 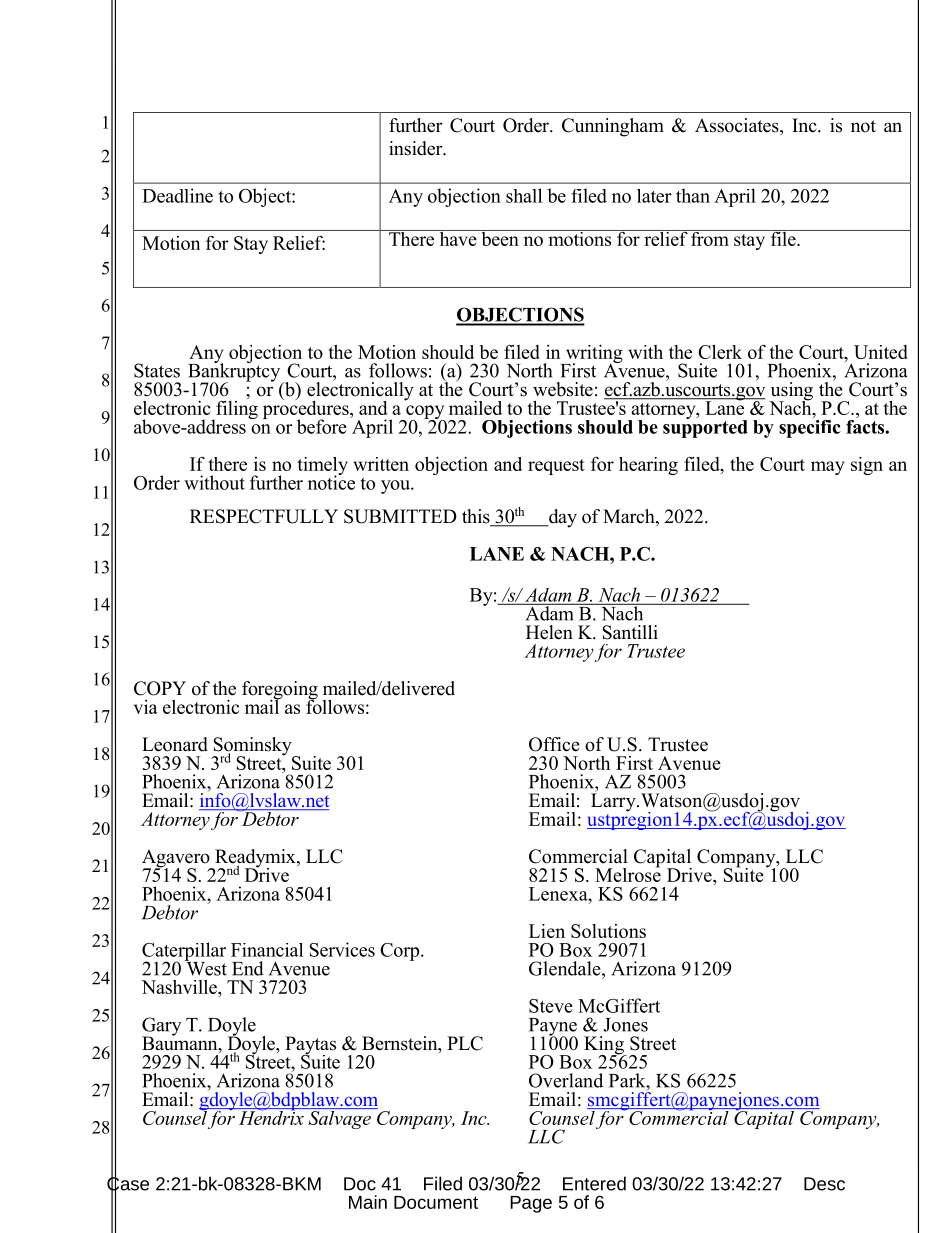 I want to click on Lien, so click(x=547, y=931).
